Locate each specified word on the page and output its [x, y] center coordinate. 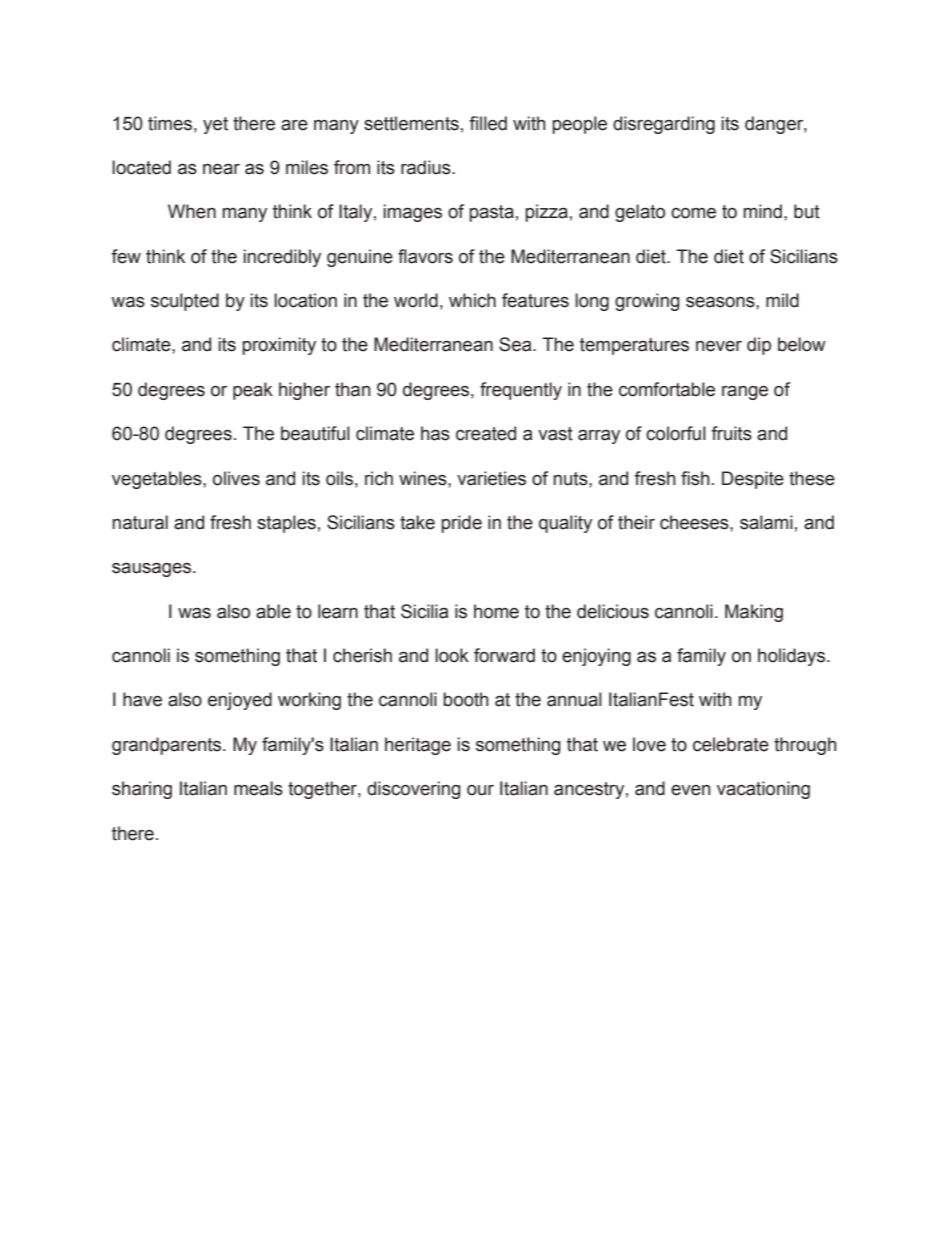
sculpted [185, 302]
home [496, 611]
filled [488, 123]
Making [754, 613]
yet [215, 125]
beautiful [315, 433]
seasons [721, 302]
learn [338, 611]
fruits [731, 433]
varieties [491, 478]
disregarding [664, 125]
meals [258, 788]
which [472, 300]
